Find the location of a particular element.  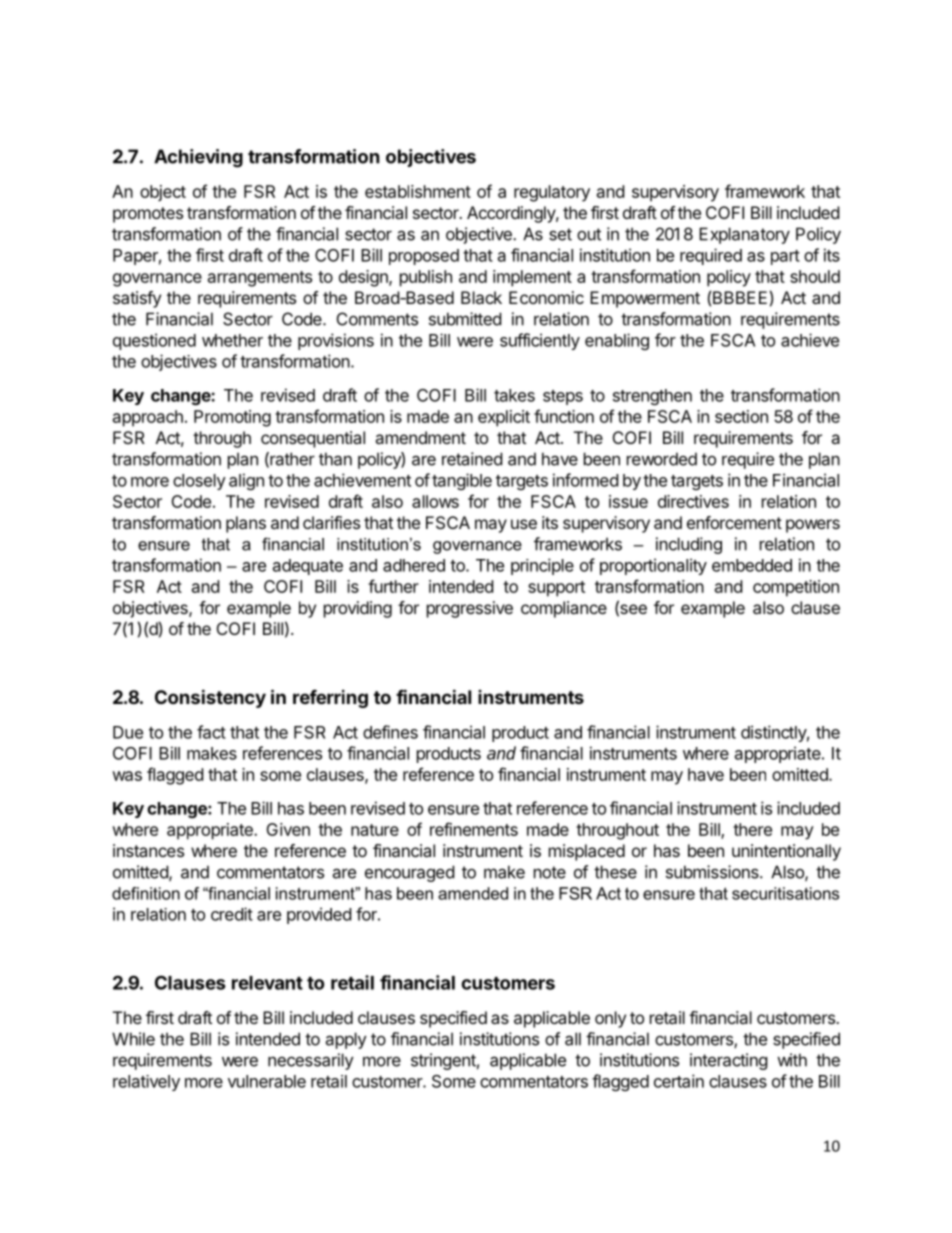

fact is located at coordinates (211, 732).
